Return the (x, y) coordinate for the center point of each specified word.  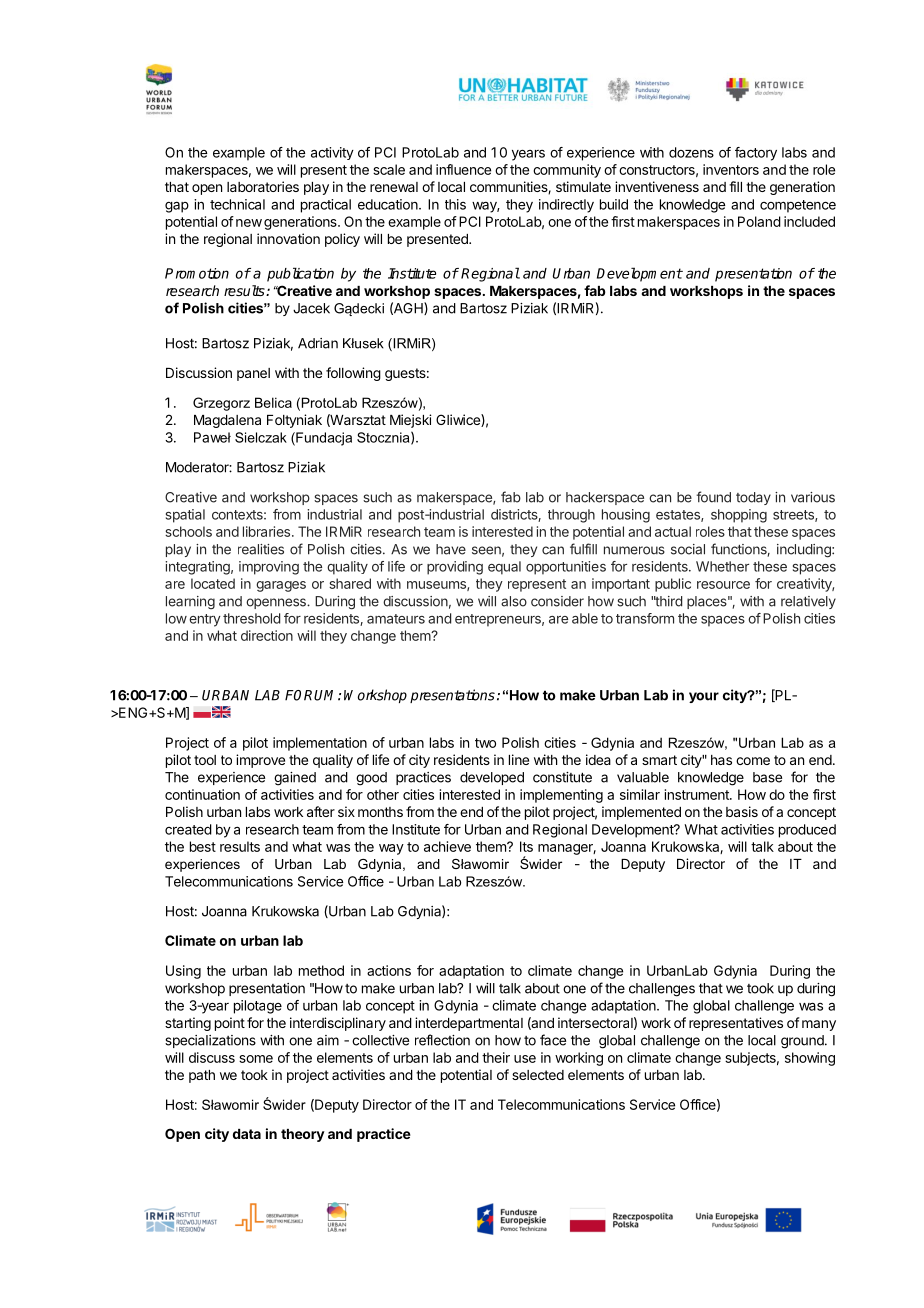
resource (723, 585)
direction (267, 635)
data (247, 1134)
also (514, 601)
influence (463, 169)
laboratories (263, 186)
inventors (731, 169)
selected (538, 1075)
